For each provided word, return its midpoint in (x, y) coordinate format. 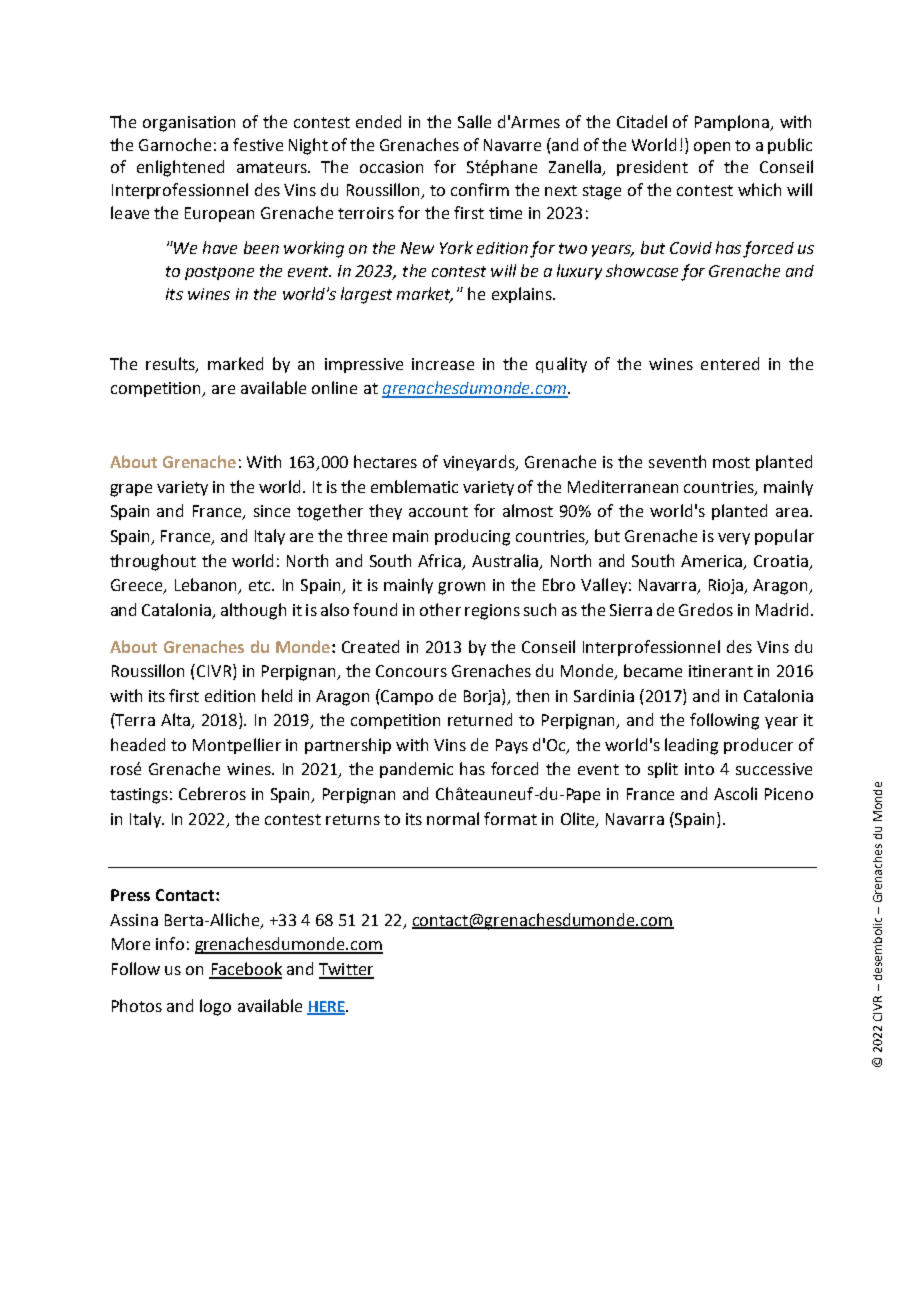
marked (235, 363)
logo (215, 1007)
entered (730, 363)
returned (480, 719)
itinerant (721, 671)
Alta (176, 721)
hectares (385, 461)
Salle (474, 121)
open (712, 148)
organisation (189, 124)
